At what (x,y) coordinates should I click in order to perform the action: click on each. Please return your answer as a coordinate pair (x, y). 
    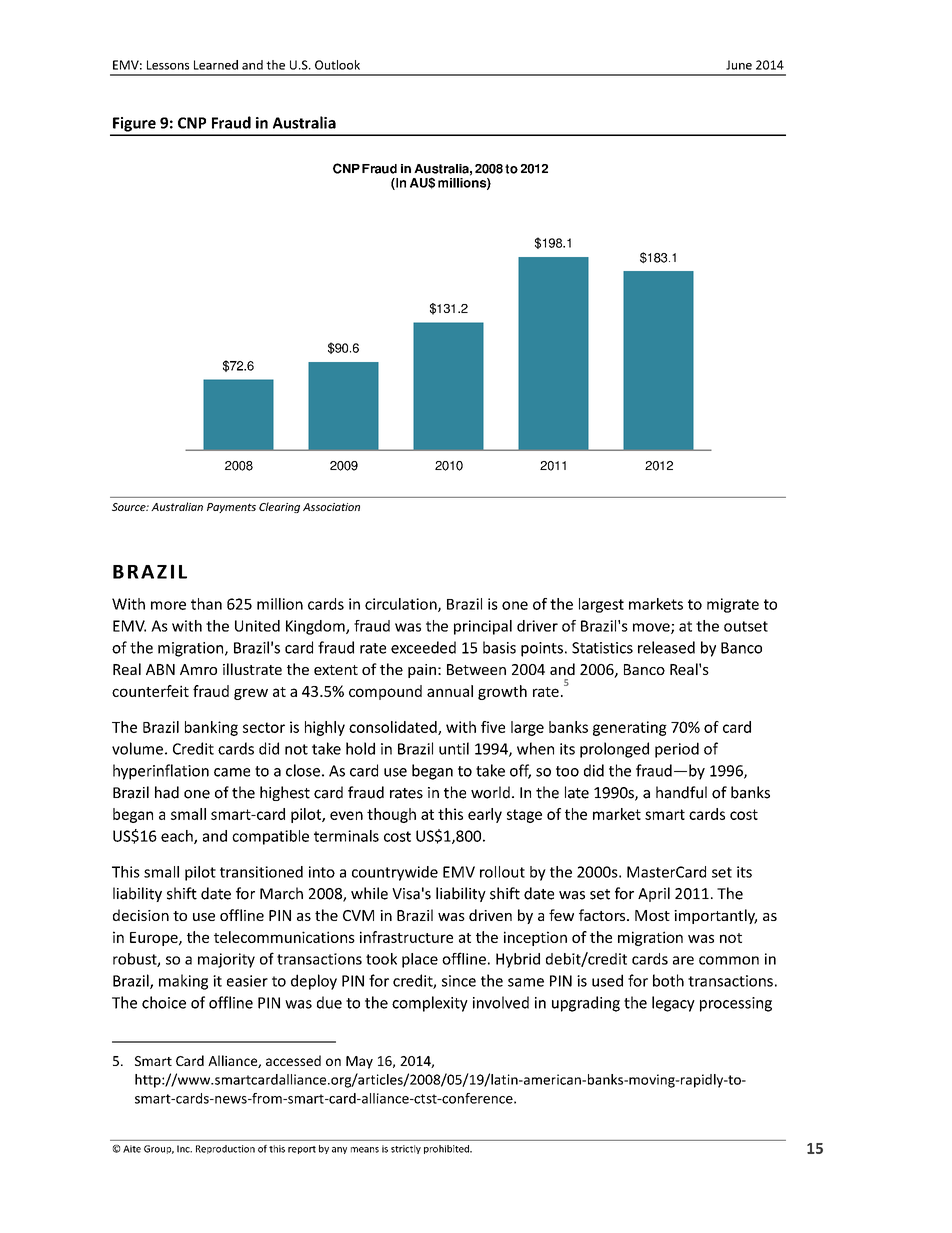
    Looking at the image, I should click on (178, 837).
